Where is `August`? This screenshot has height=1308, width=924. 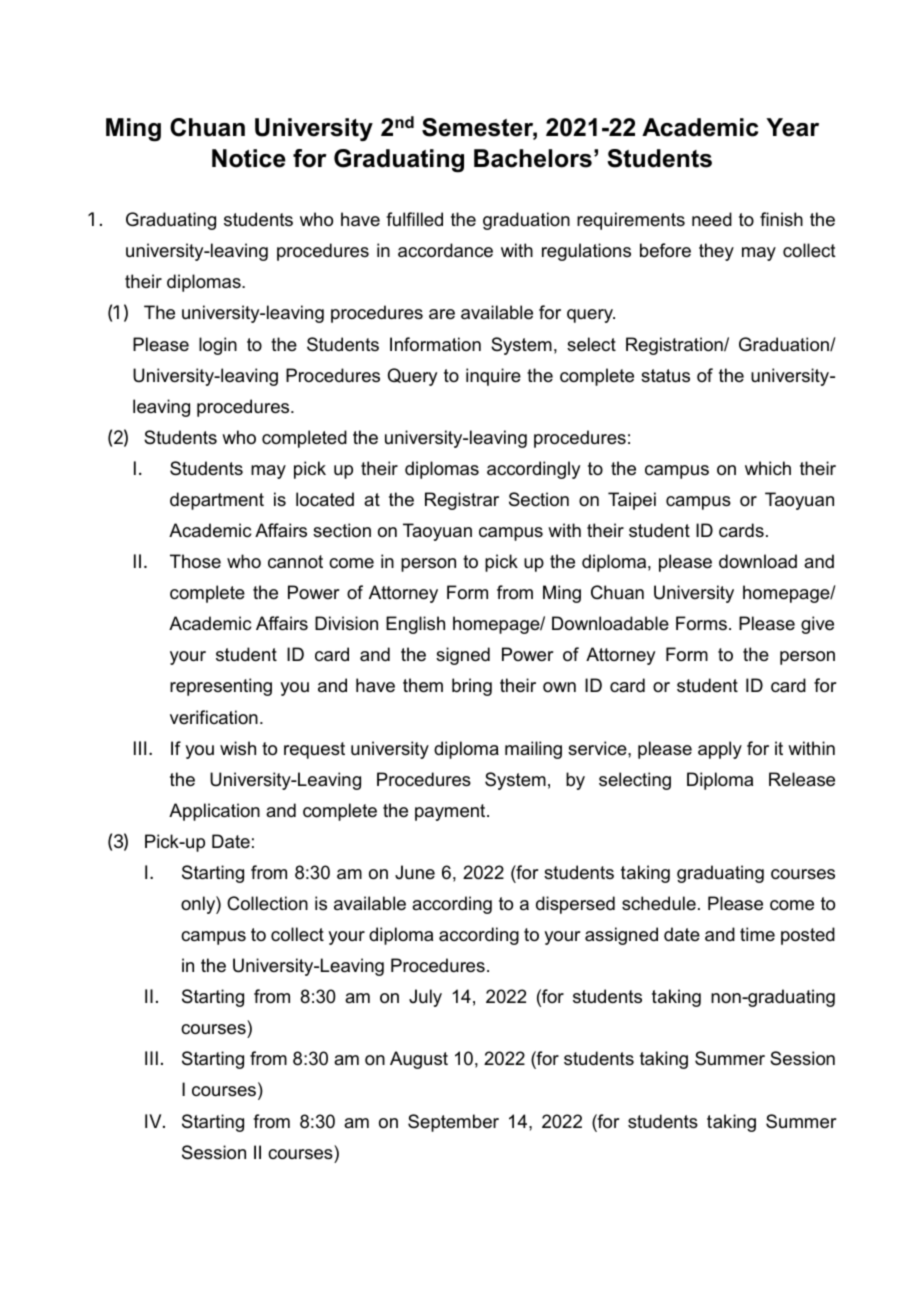
August is located at coordinates (419, 1060).
